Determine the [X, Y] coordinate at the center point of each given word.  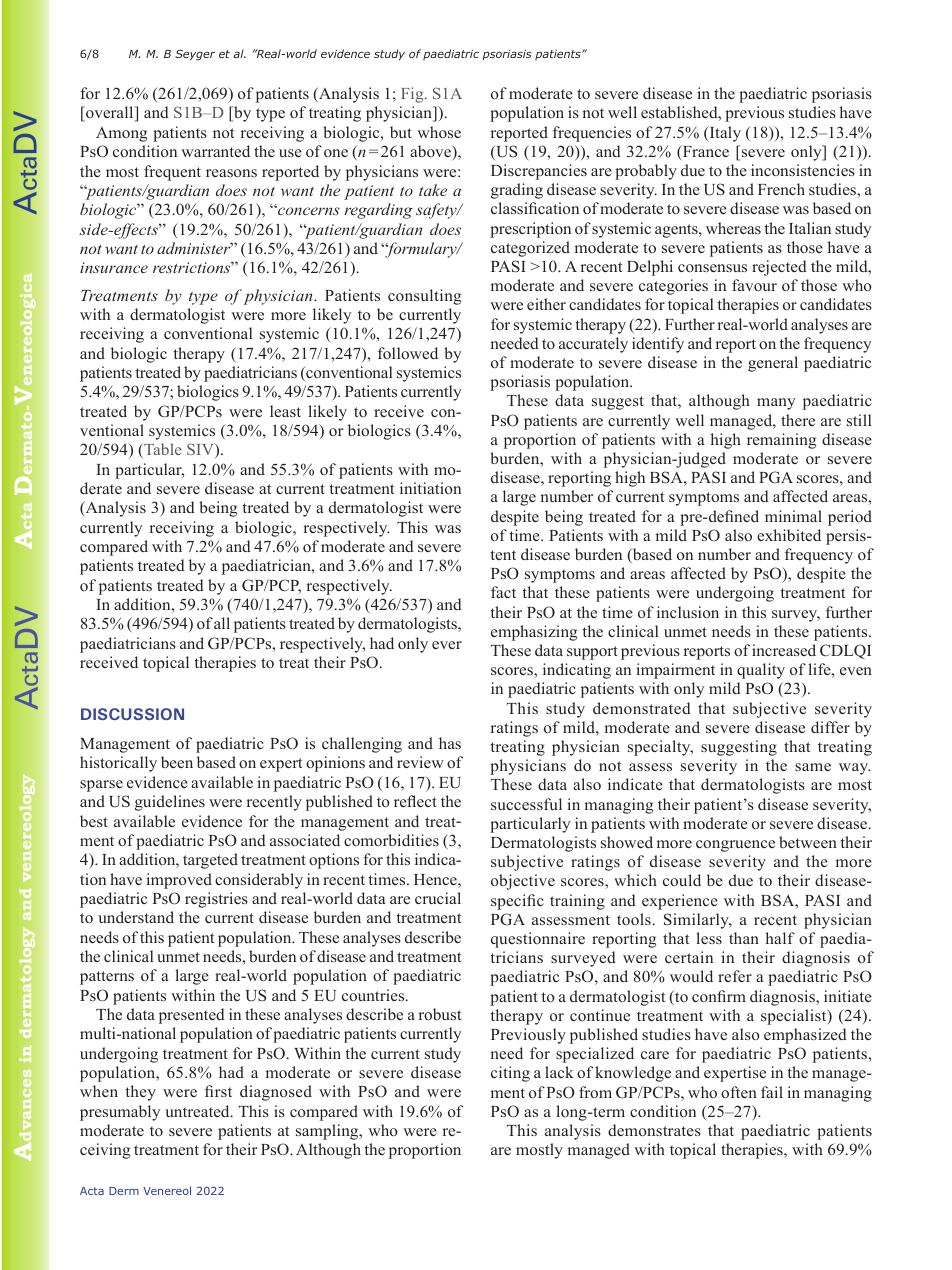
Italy [724, 134]
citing [510, 1074]
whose [439, 132]
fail [772, 1092]
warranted [215, 151]
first [218, 1091]
